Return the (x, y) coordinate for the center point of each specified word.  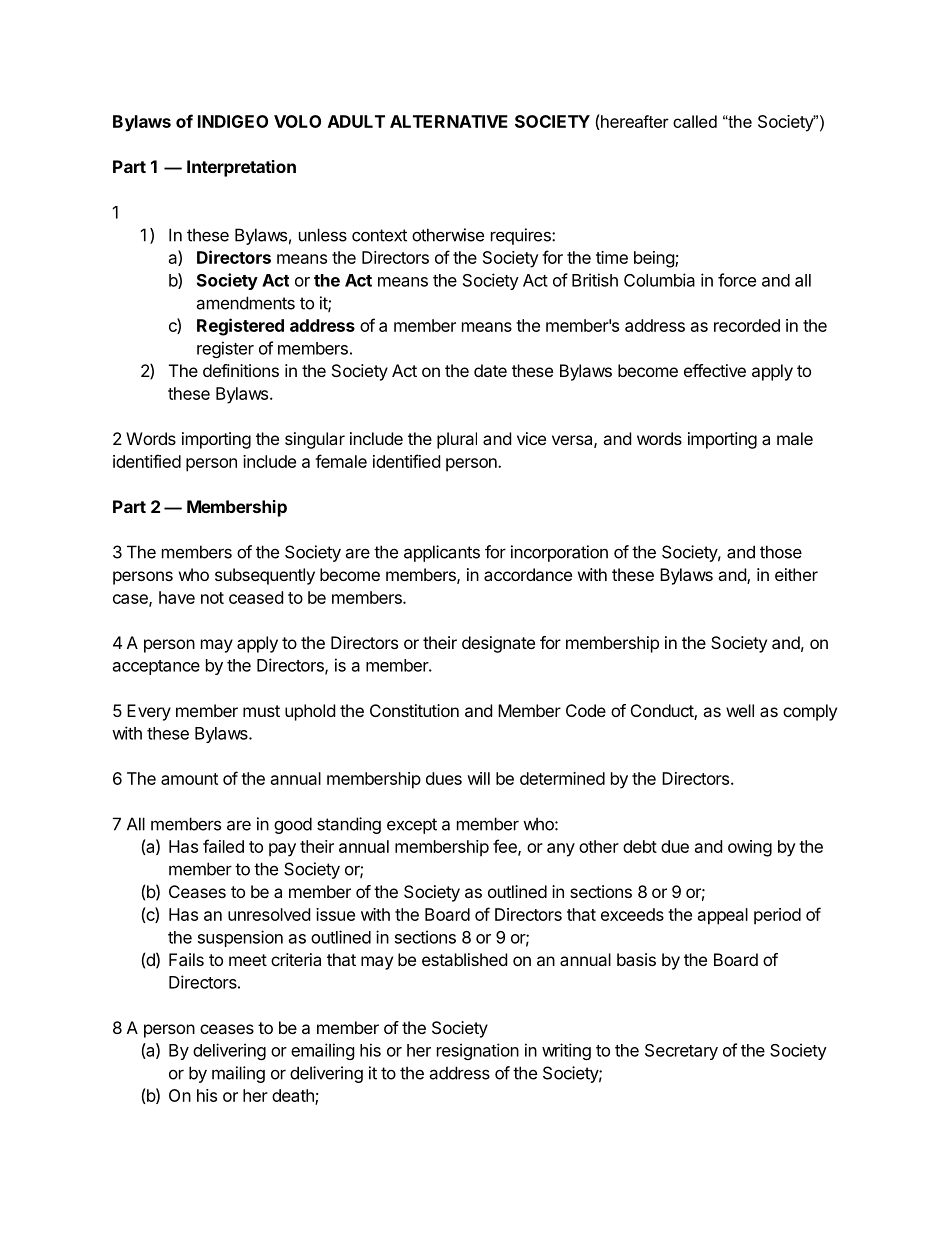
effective (715, 370)
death (294, 1097)
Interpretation (241, 168)
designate (498, 644)
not (212, 598)
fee (506, 847)
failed (223, 846)
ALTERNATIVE (449, 121)
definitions (241, 370)
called (695, 121)
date (490, 370)
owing (750, 848)
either (796, 574)
